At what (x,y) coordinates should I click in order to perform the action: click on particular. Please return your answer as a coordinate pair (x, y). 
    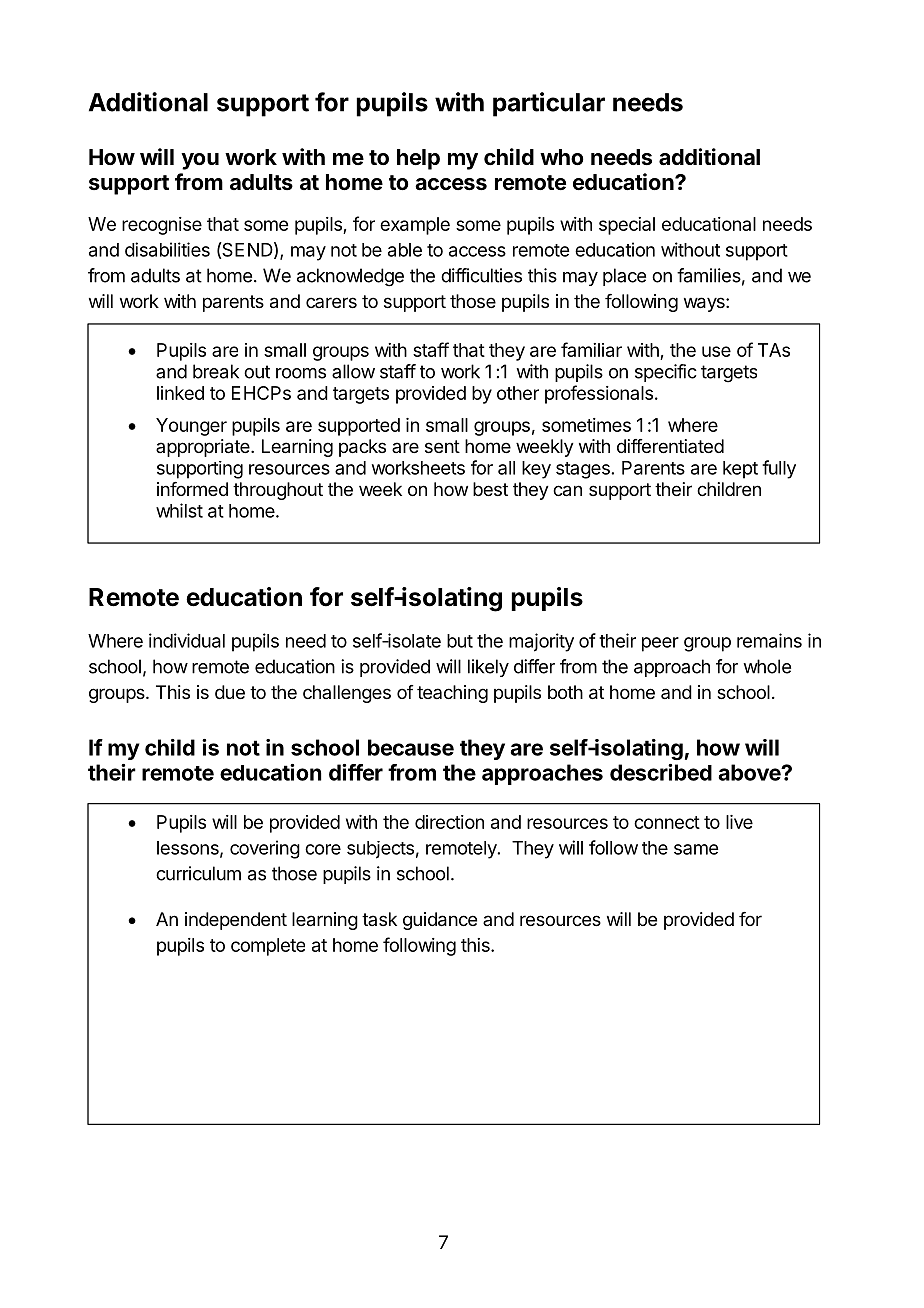
    Looking at the image, I should click on (549, 104).
